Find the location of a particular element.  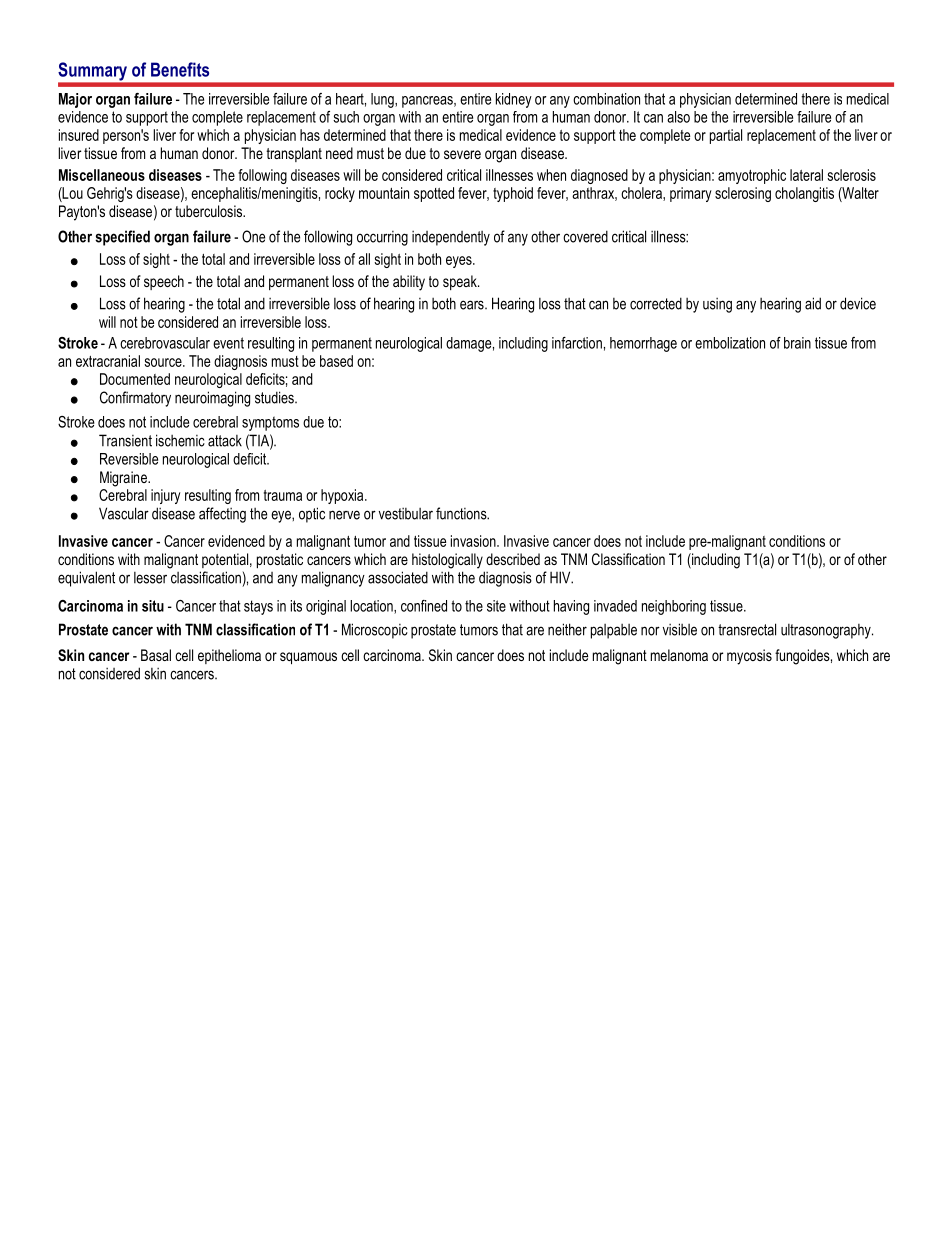

Basal is located at coordinates (156, 655).
